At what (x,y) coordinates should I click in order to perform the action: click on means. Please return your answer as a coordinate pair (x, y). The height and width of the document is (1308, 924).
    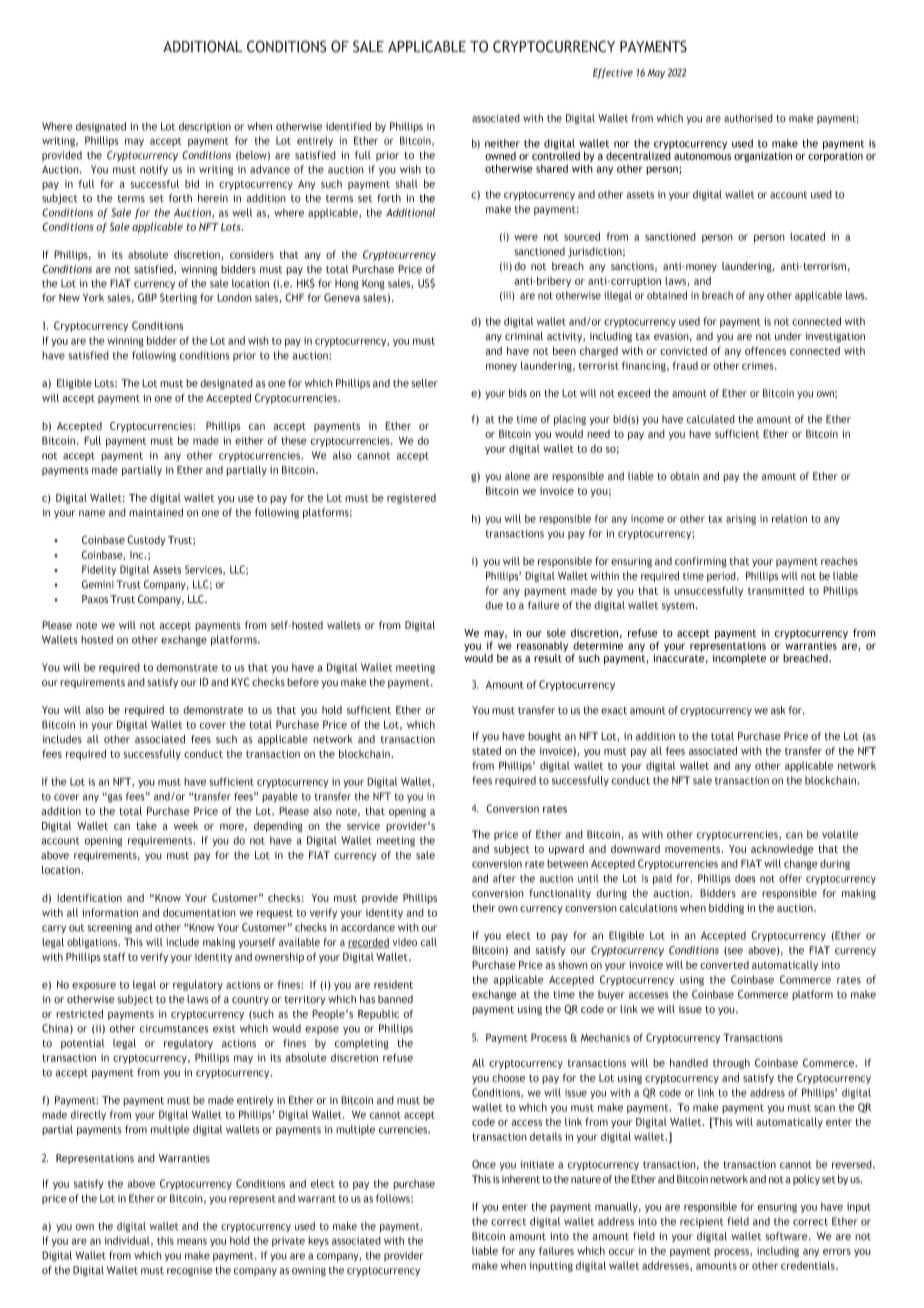
    Looking at the image, I should click on (192, 1241).
